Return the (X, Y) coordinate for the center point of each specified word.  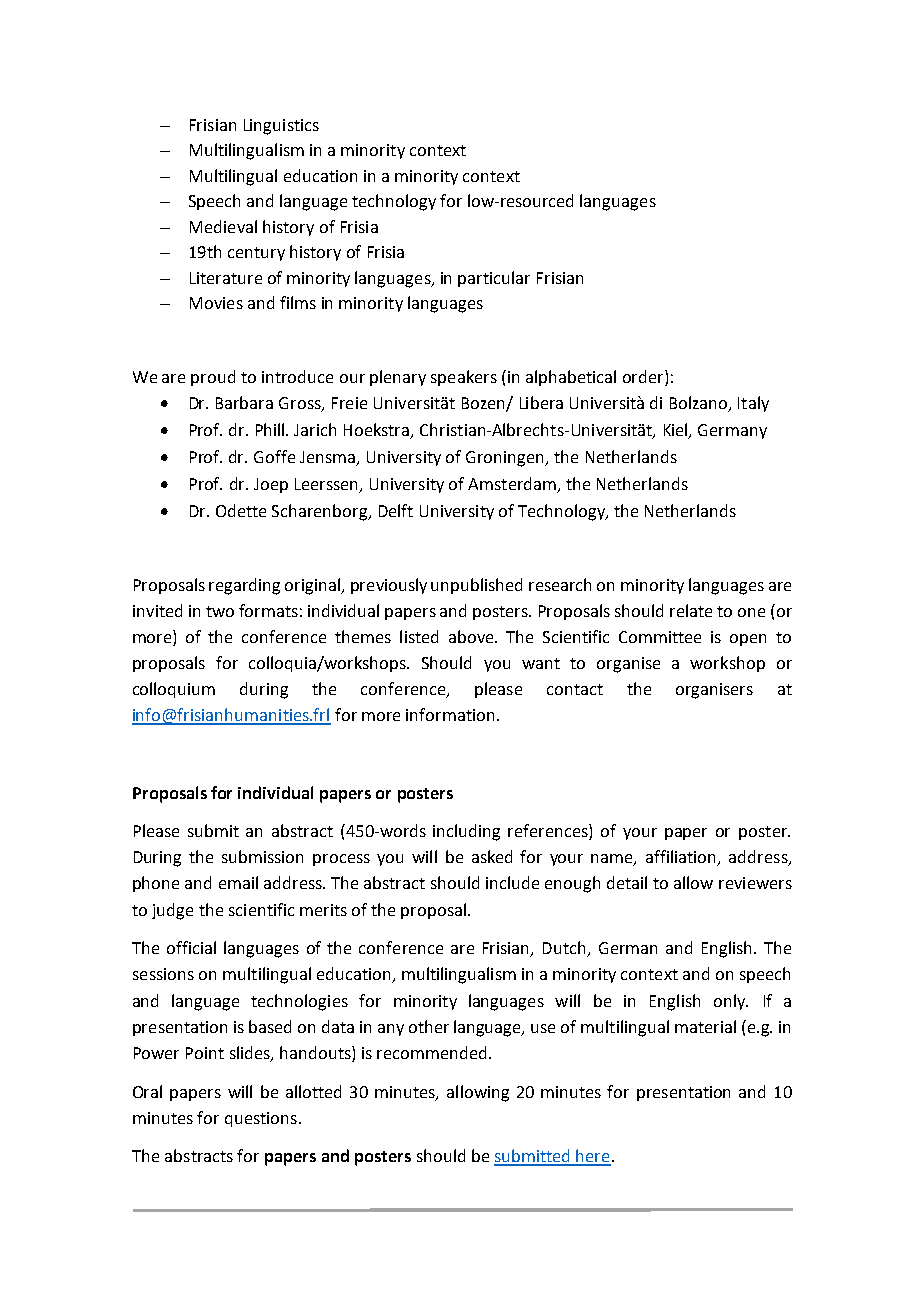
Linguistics (281, 127)
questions (261, 1119)
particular (494, 279)
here (593, 1157)
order (644, 378)
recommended (431, 1052)
